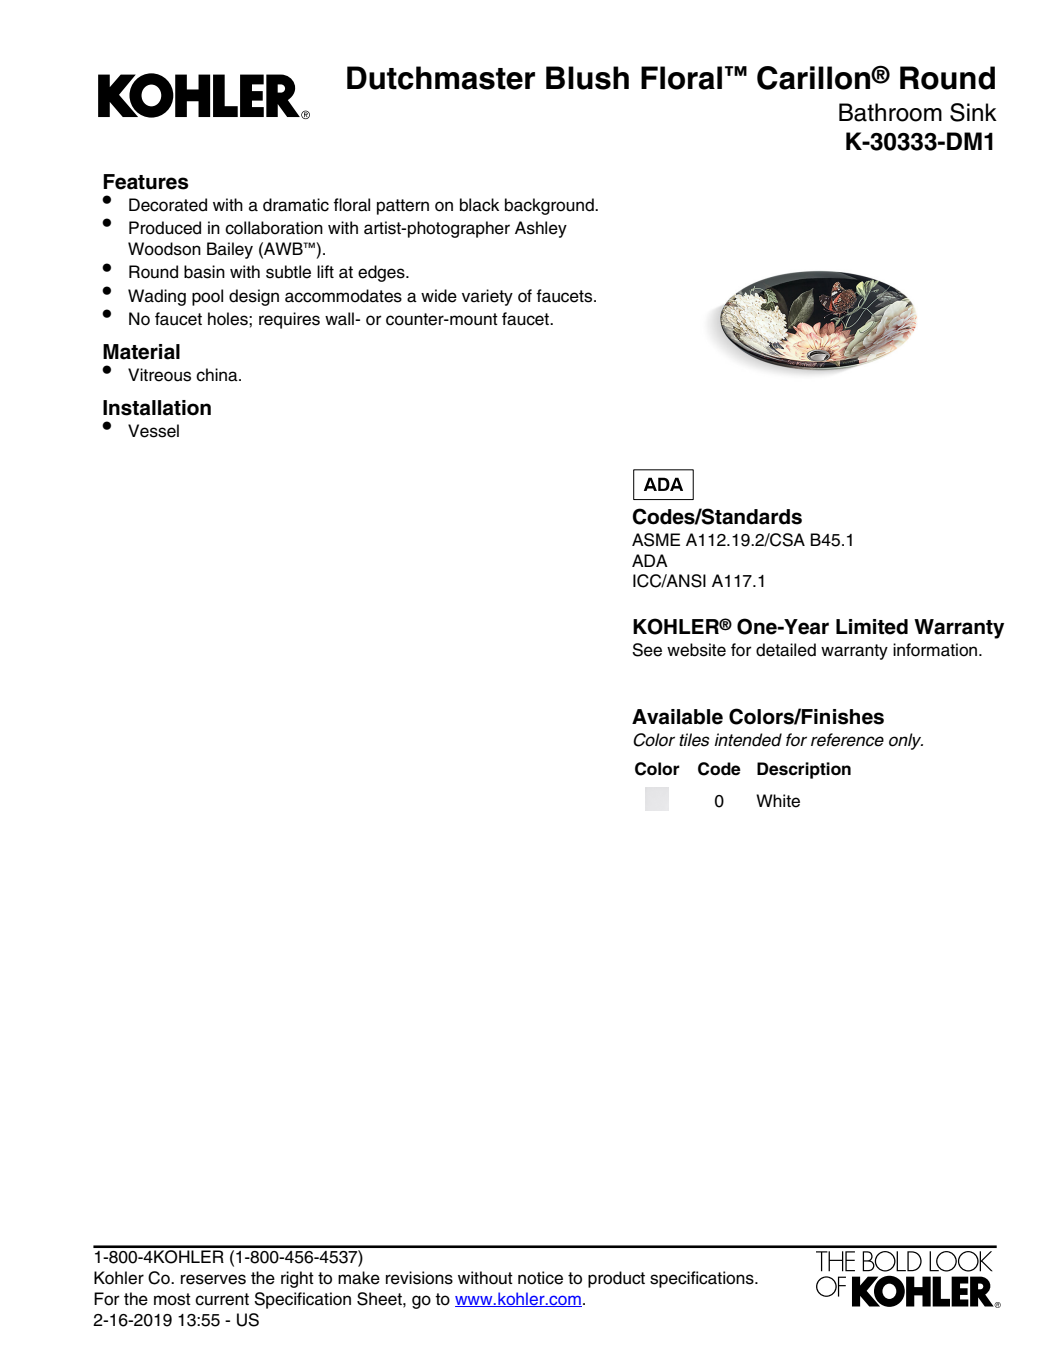 The image size is (1059, 1370). Describe the element at coordinates (694, 740) in the page. I see `tiles` at that location.
